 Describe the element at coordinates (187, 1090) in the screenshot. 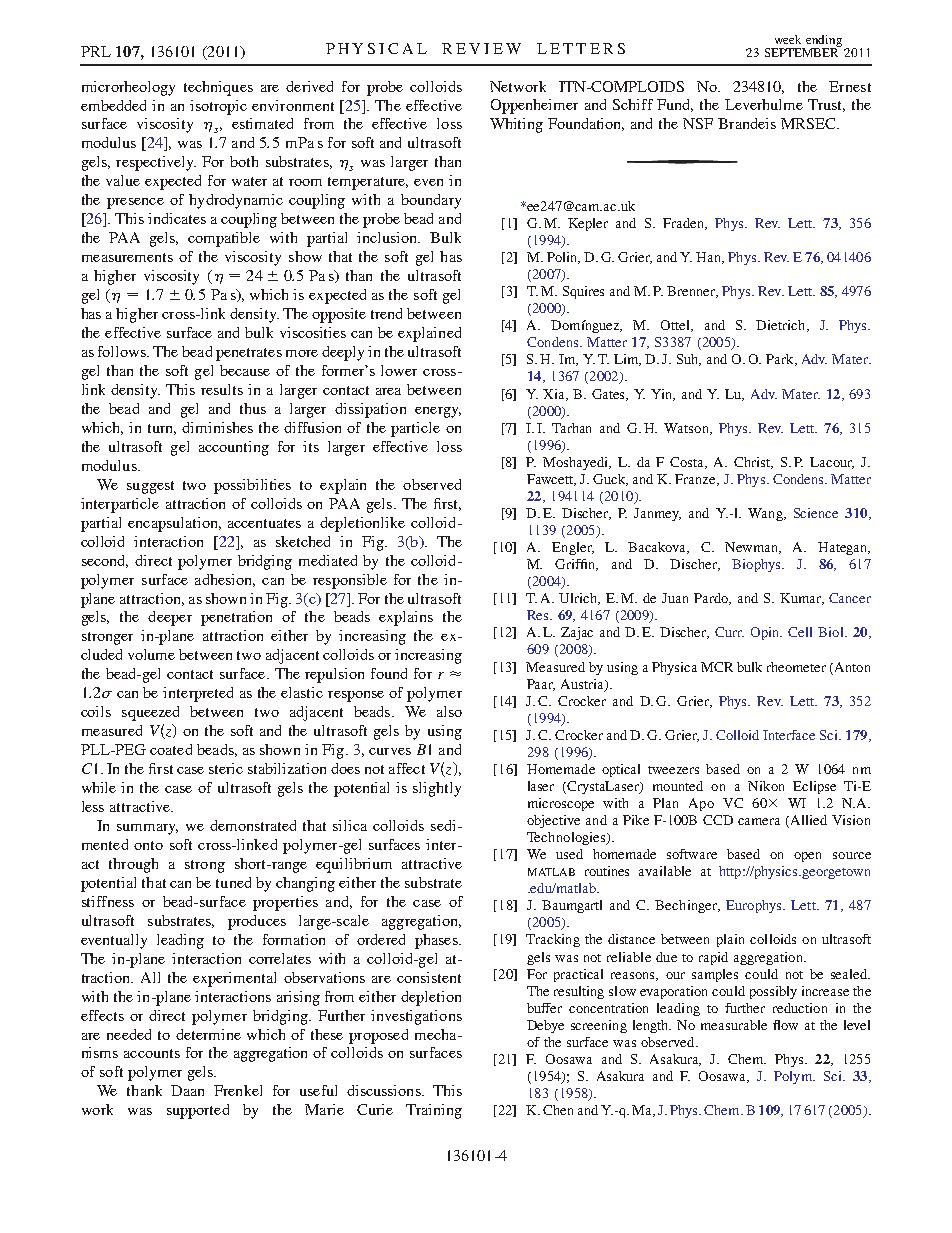

I see `Daan` at that location.
